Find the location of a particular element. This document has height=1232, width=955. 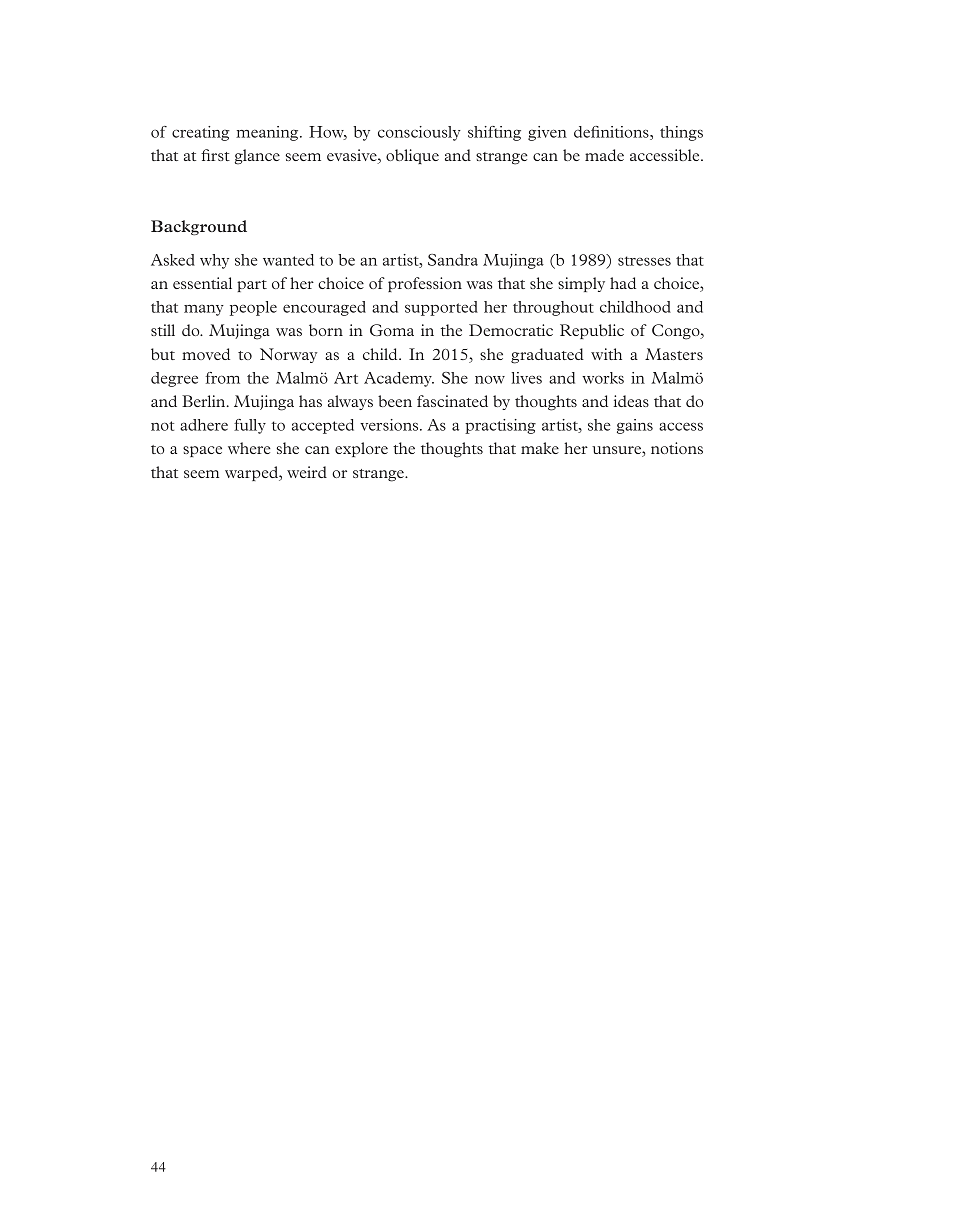

creating is located at coordinates (201, 133).
